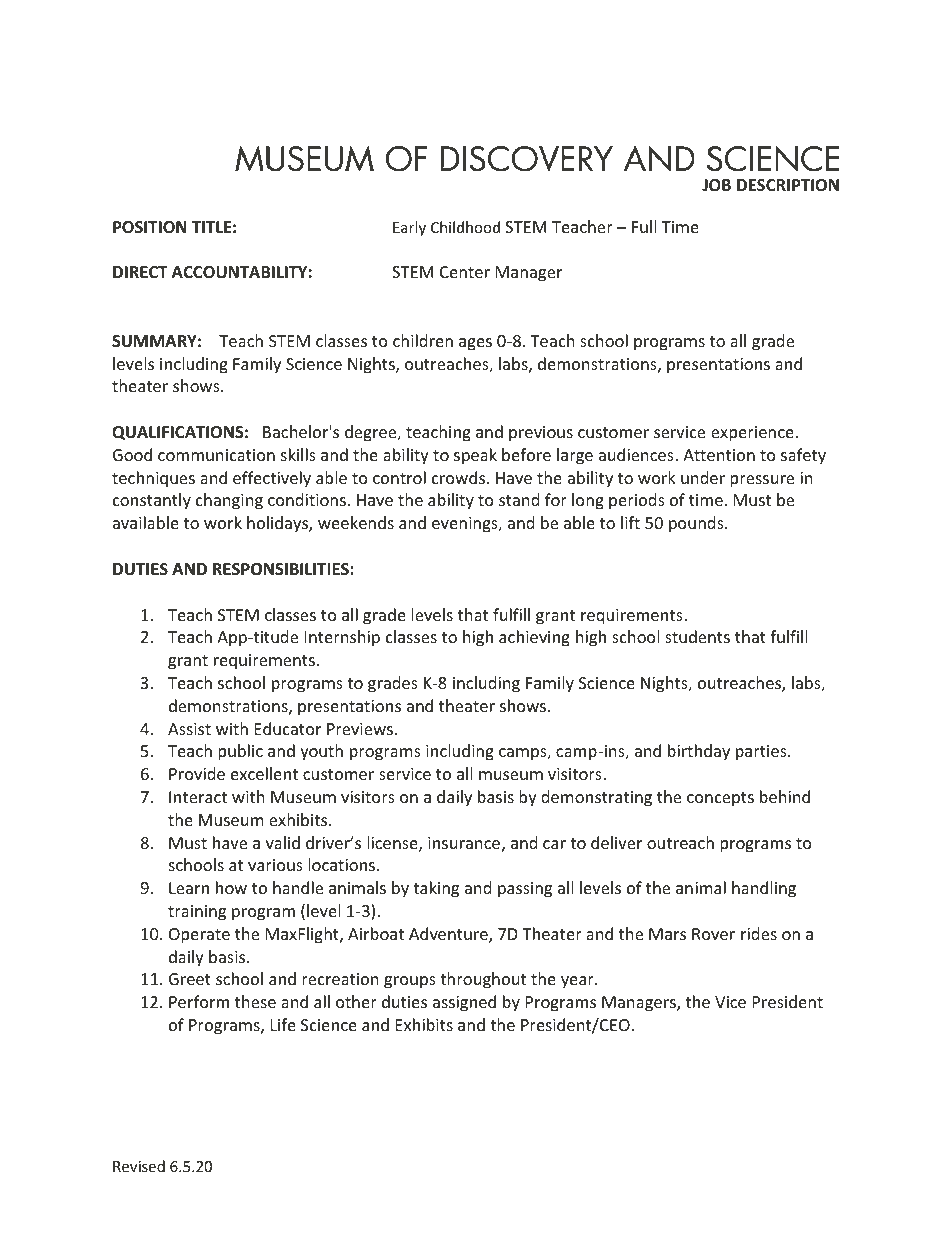 The height and width of the screenshot is (1233, 952). Describe the element at coordinates (716, 185) in the screenshot. I see `JOB` at that location.
